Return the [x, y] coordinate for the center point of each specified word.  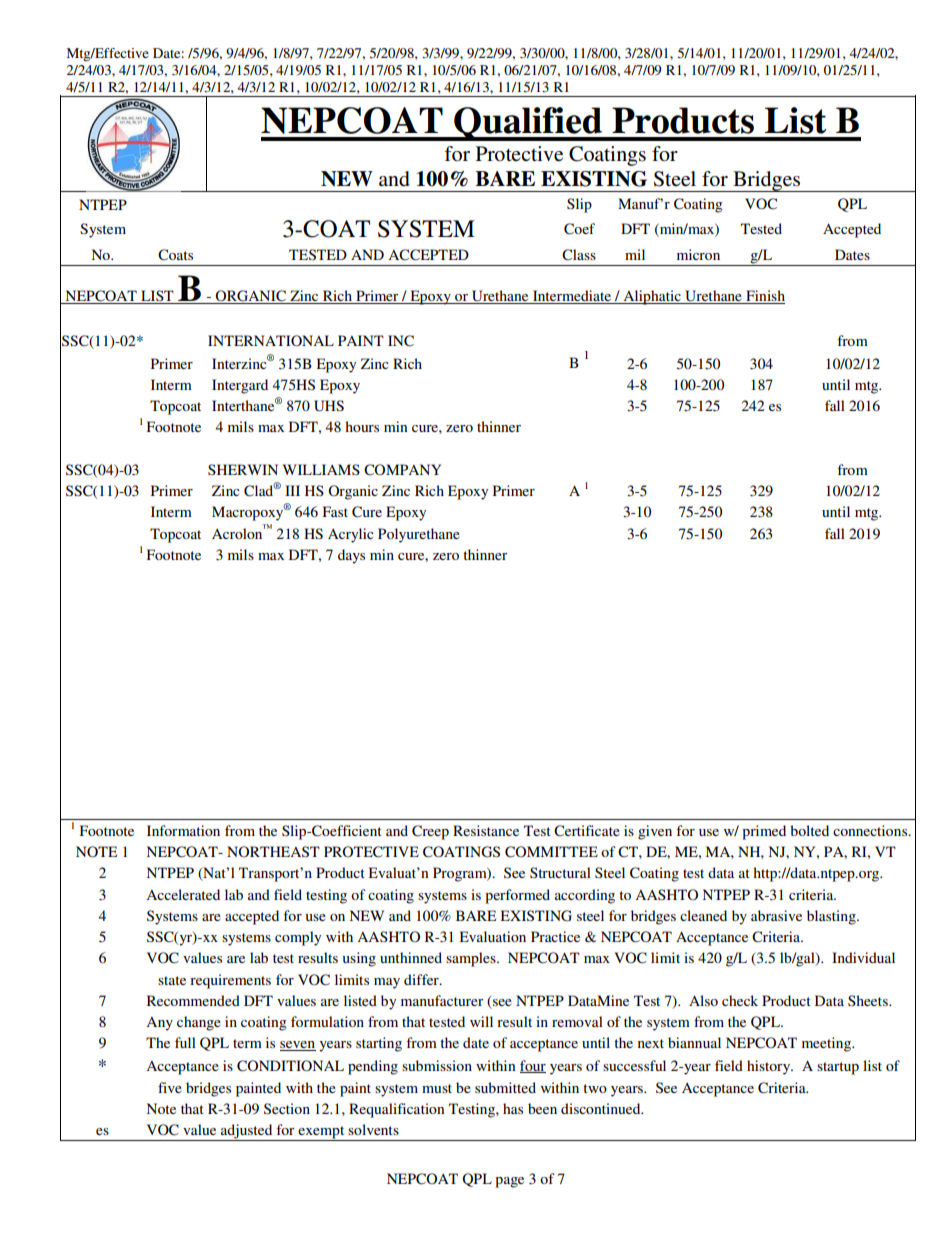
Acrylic [351, 535]
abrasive [776, 915]
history [770, 1067]
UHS [329, 406]
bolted [809, 830]
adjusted [247, 1132]
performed [517, 896]
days [351, 556]
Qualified [528, 124]
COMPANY [402, 470]
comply [298, 938]
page [509, 1182]
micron [698, 254]
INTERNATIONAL [271, 341]
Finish [764, 297]
